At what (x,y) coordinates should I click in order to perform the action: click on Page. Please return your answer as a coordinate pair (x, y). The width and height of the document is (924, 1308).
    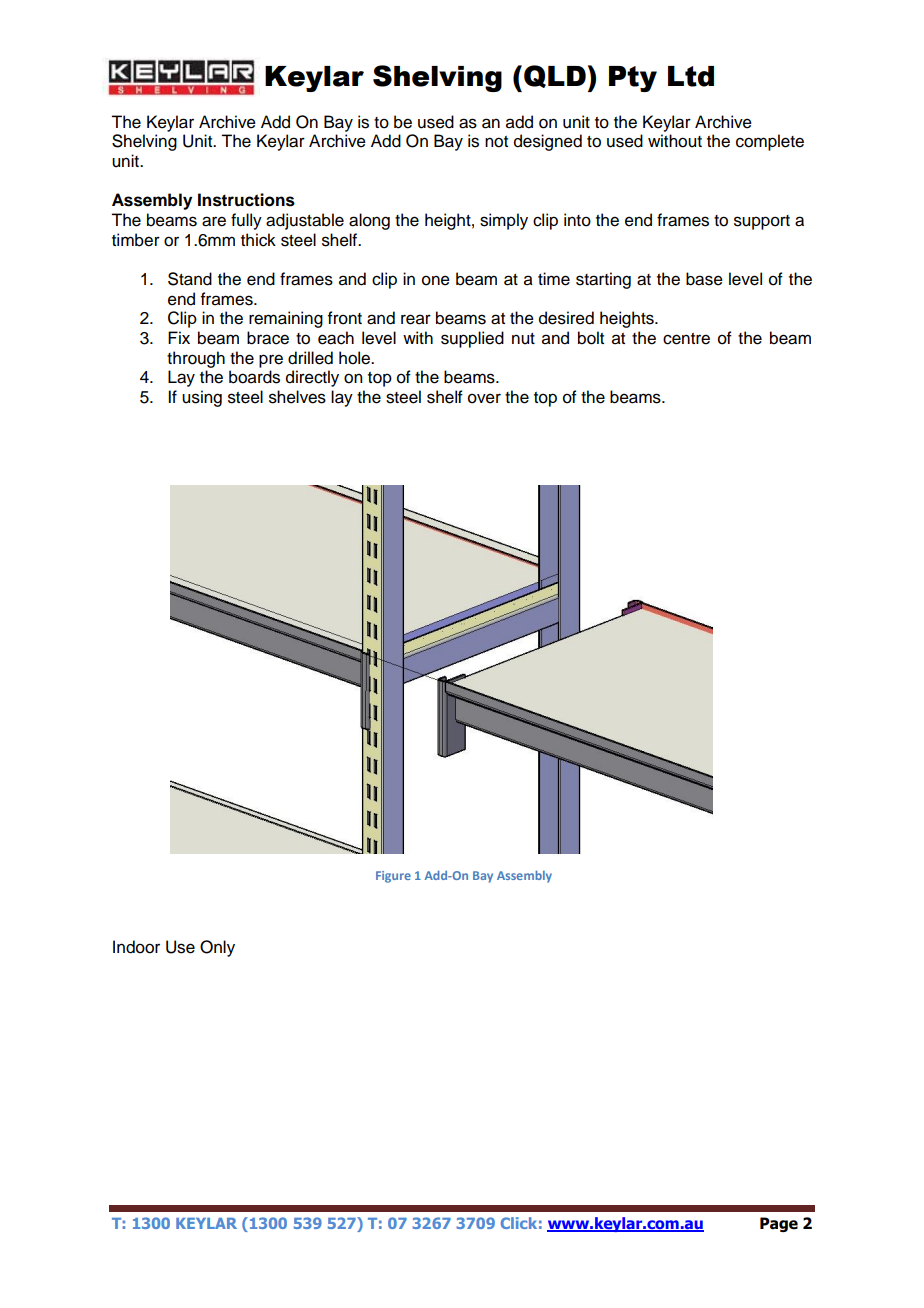
    Looking at the image, I should click on (779, 1224).
